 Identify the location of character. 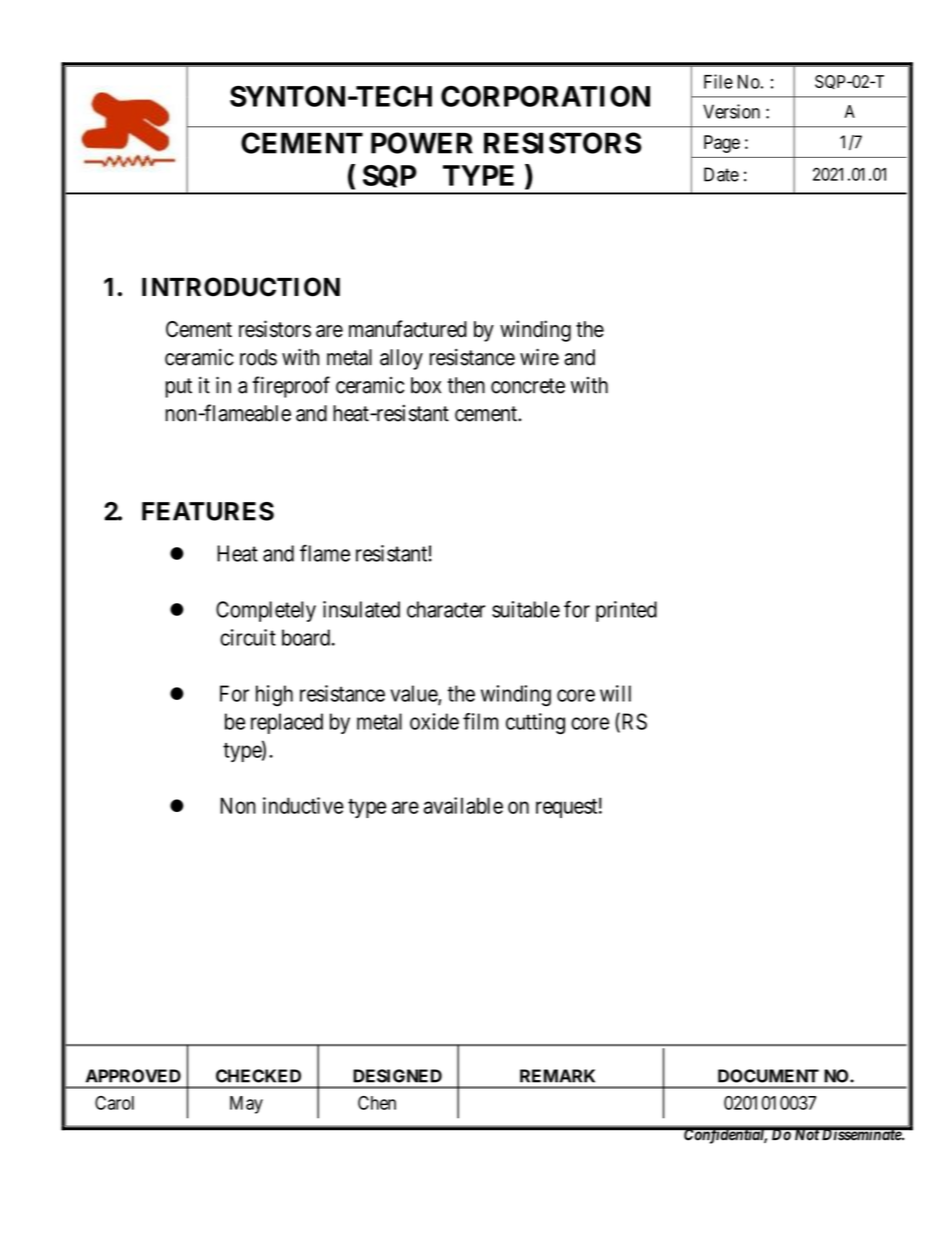
(446, 609).
